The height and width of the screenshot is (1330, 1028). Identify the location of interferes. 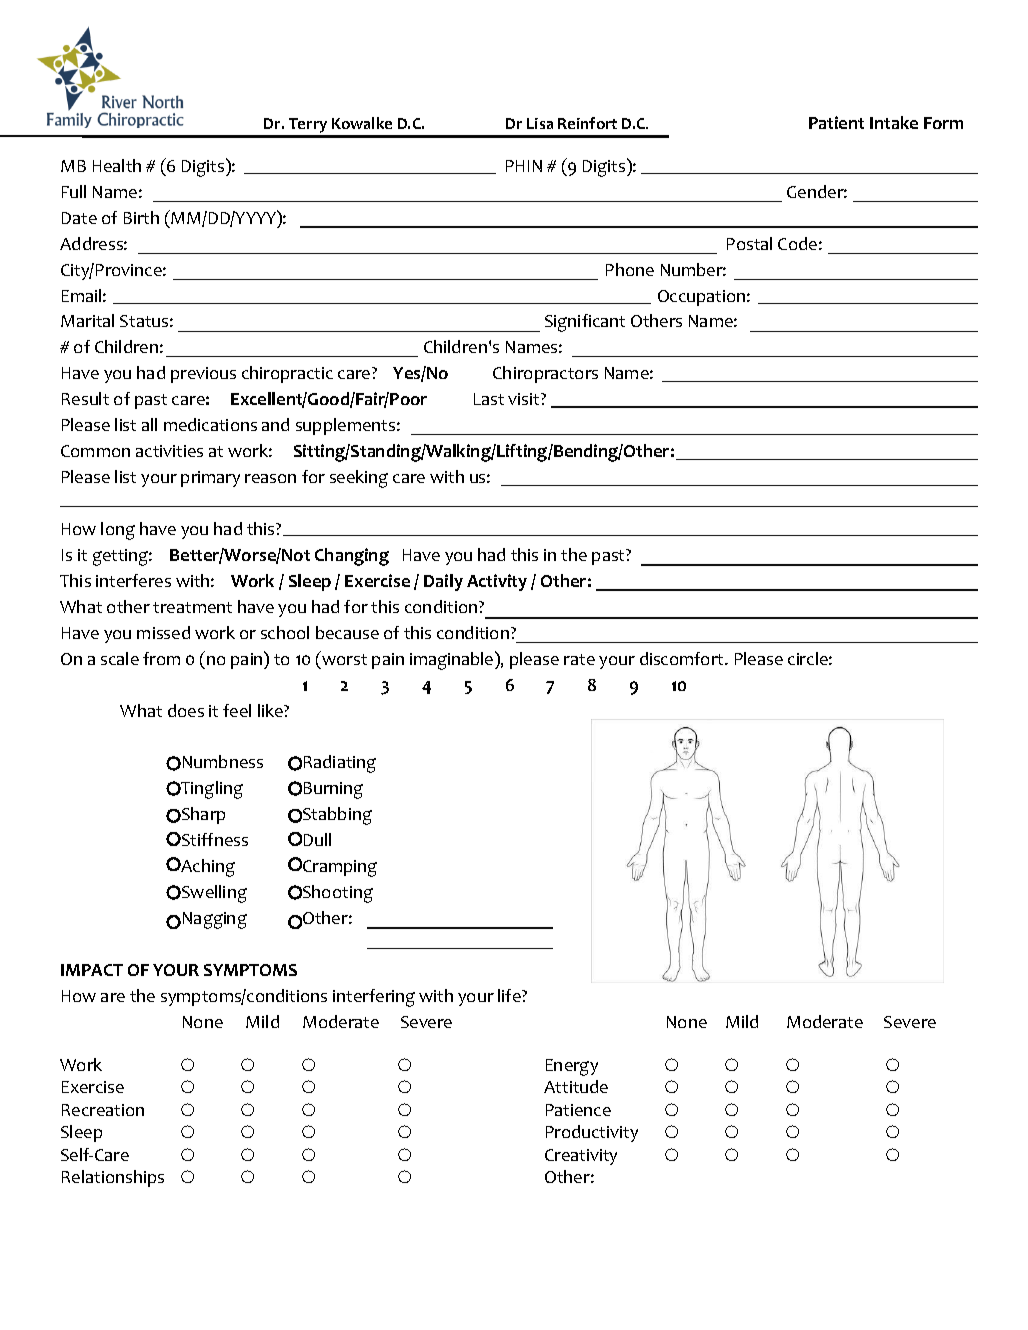
(133, 580).
